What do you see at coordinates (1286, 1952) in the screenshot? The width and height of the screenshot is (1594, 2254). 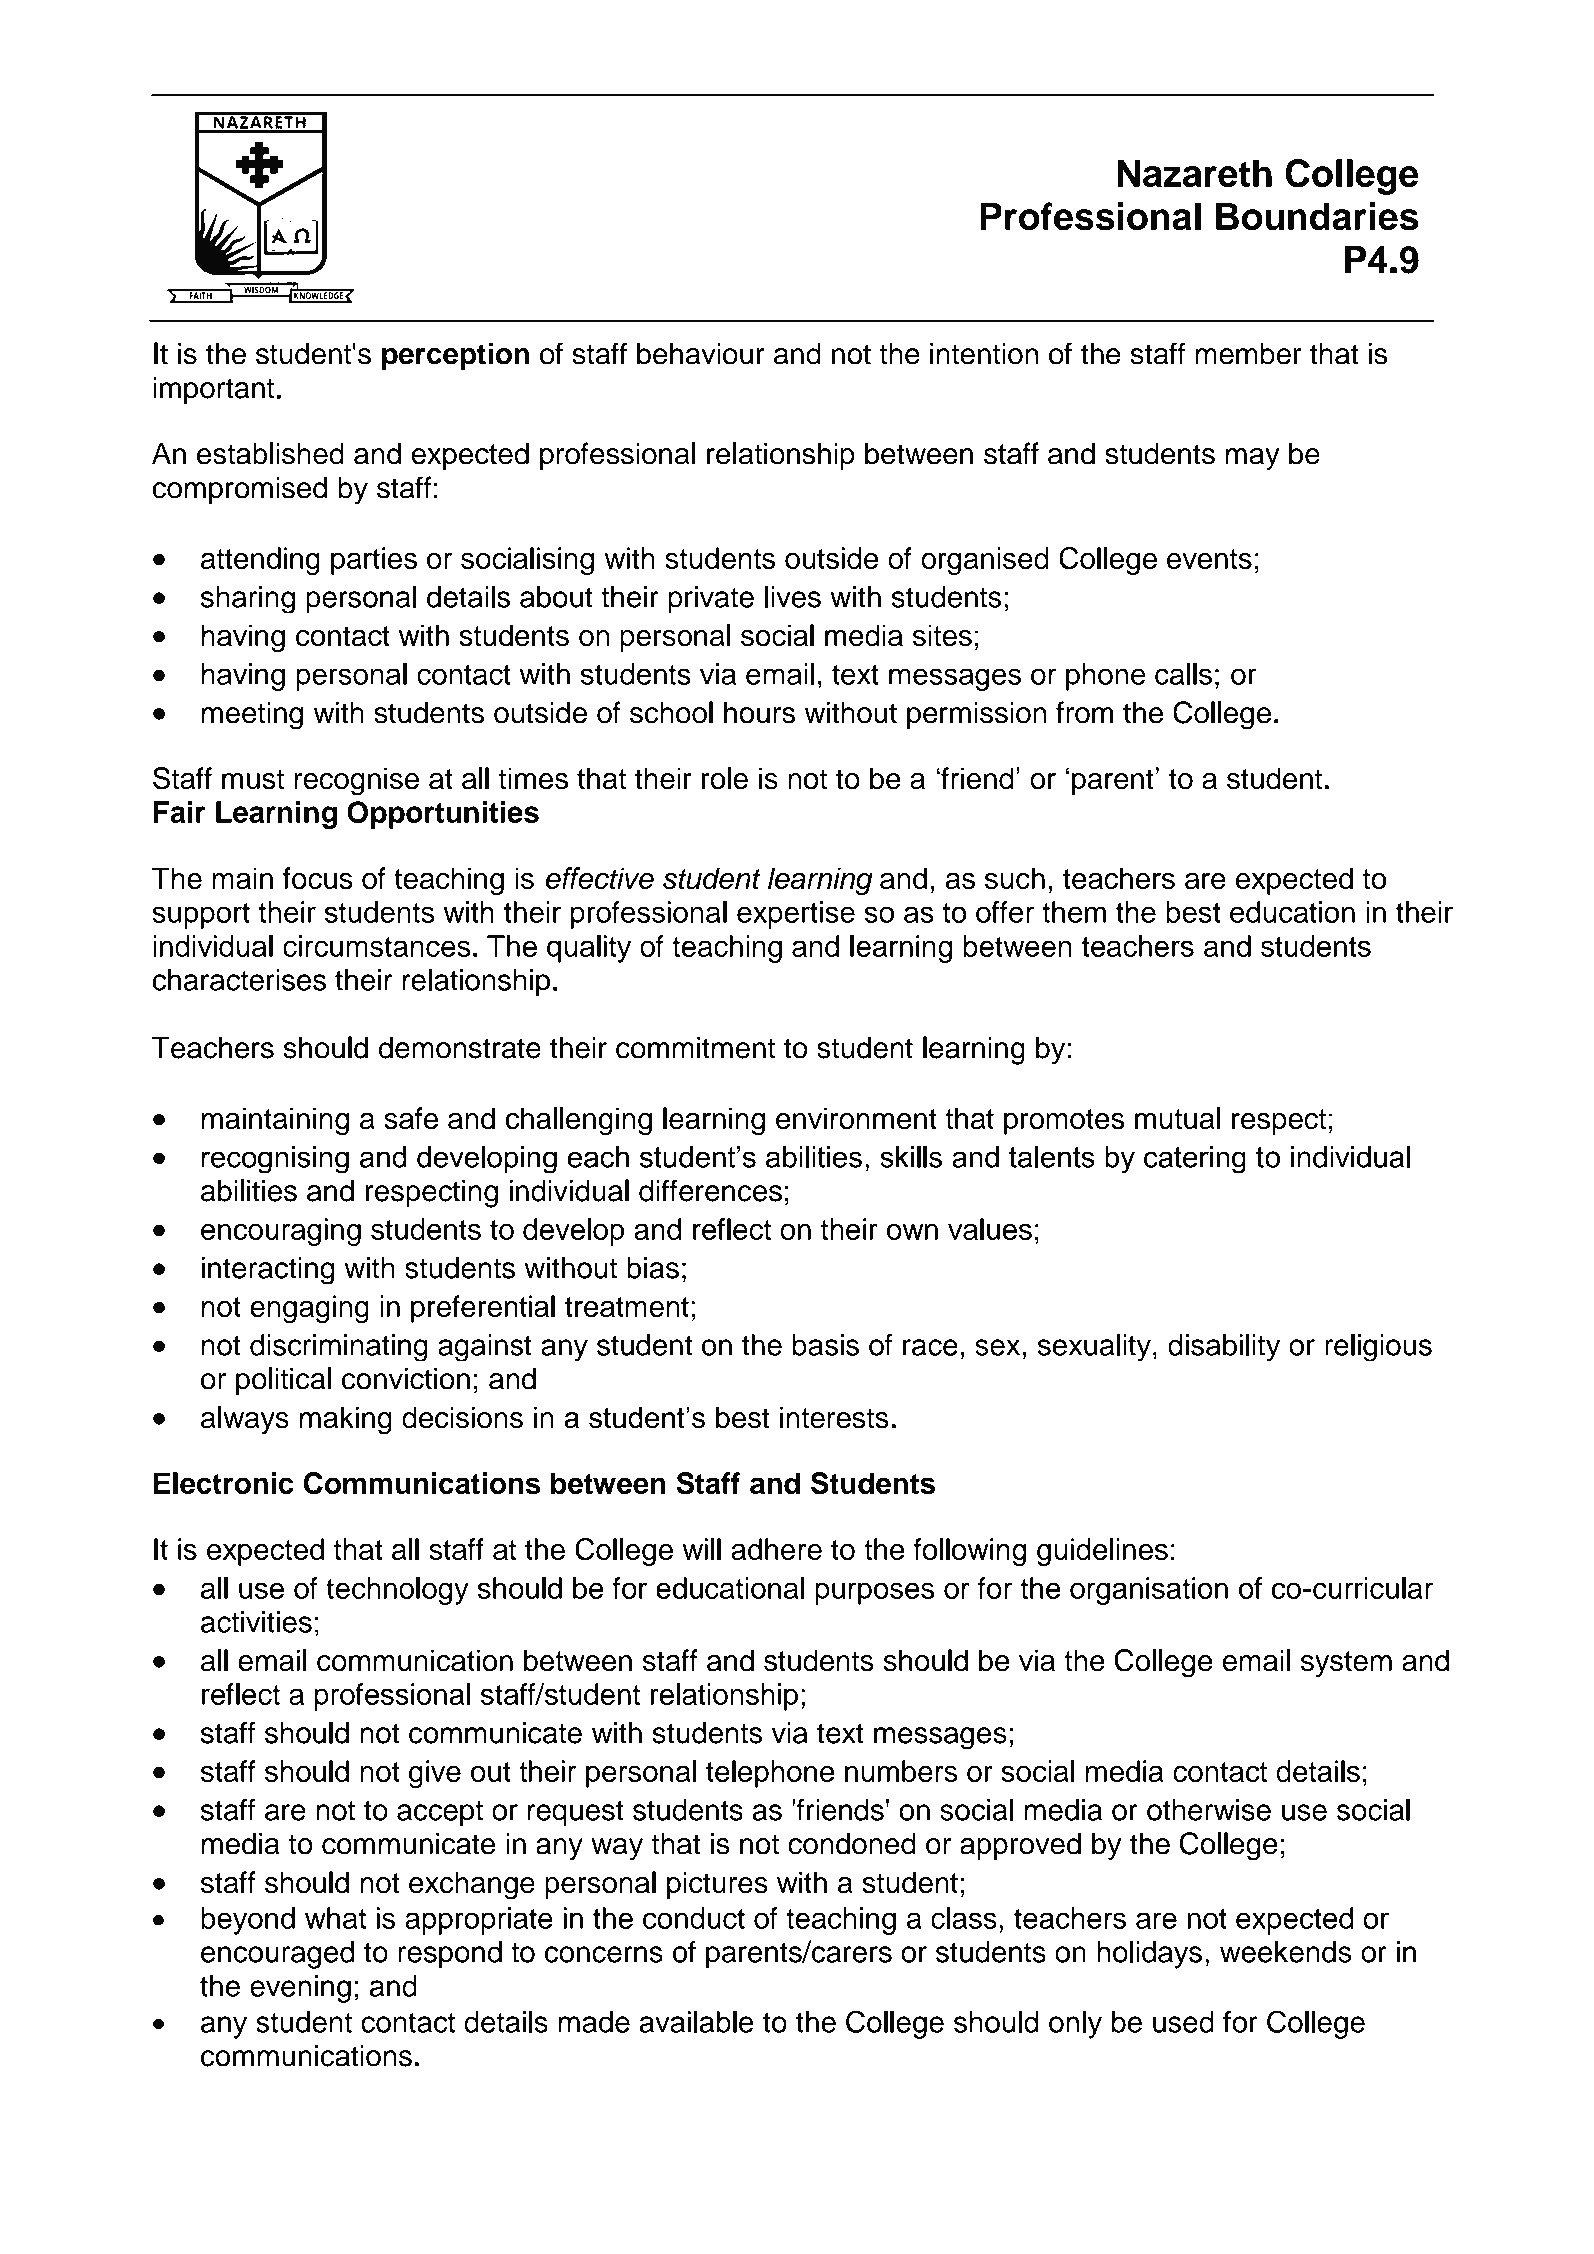 I see `weekends` at bounding box center [1286, 1952].
